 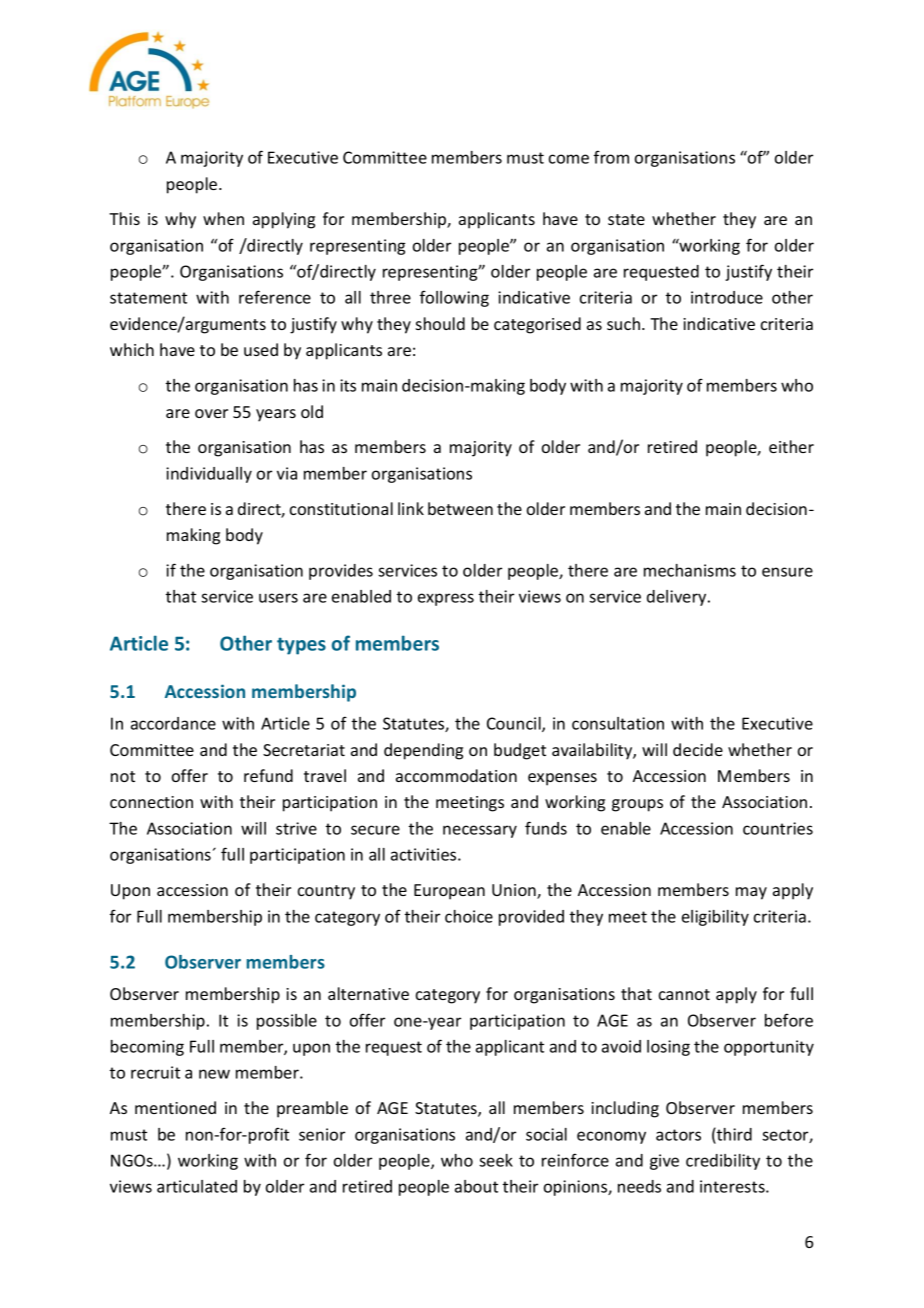 What do you see at coordinates (223, 218) in the document?
I see `when` at bounding box center [223, 218].
